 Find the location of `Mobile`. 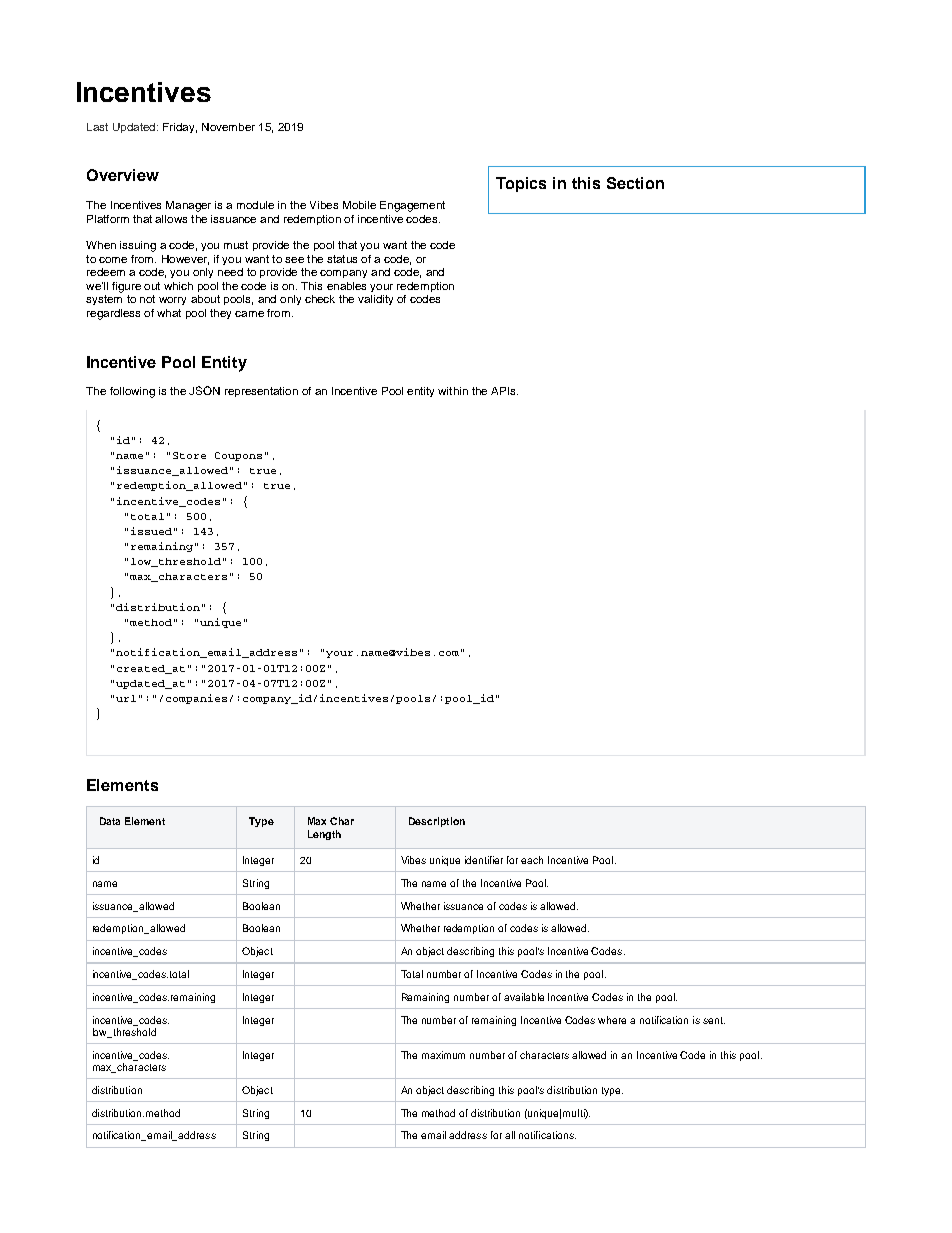

Mobile is located at coordinates (359, 205).
